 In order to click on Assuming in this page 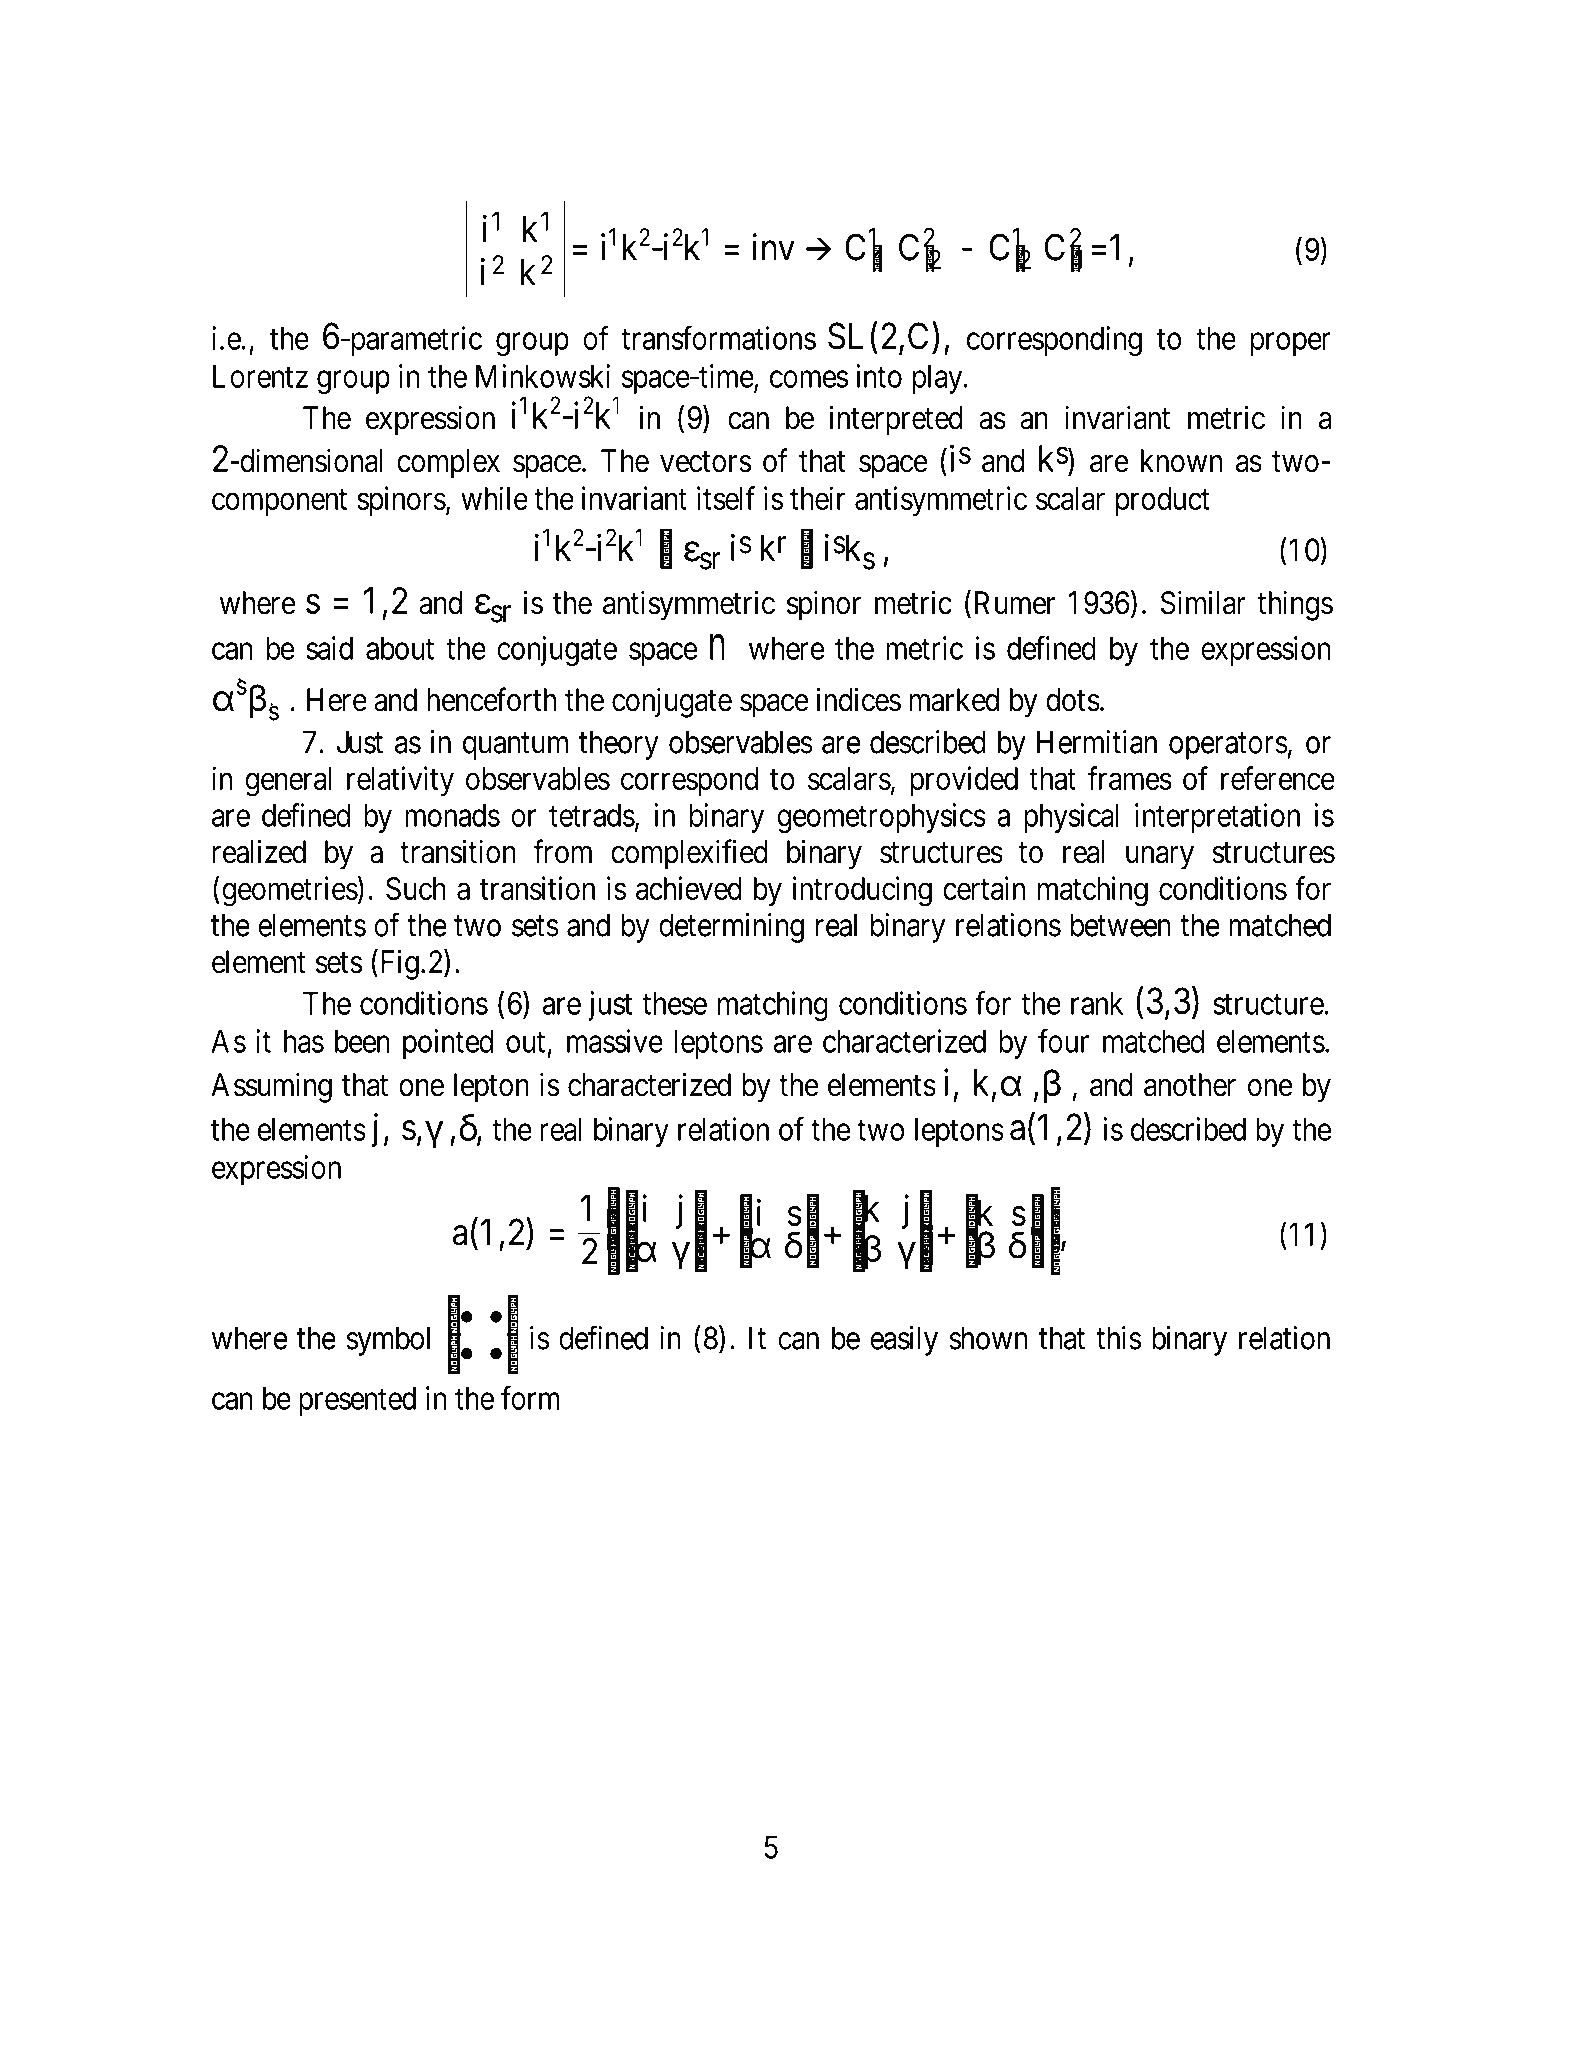, I will do `click(271, 1087)`.
